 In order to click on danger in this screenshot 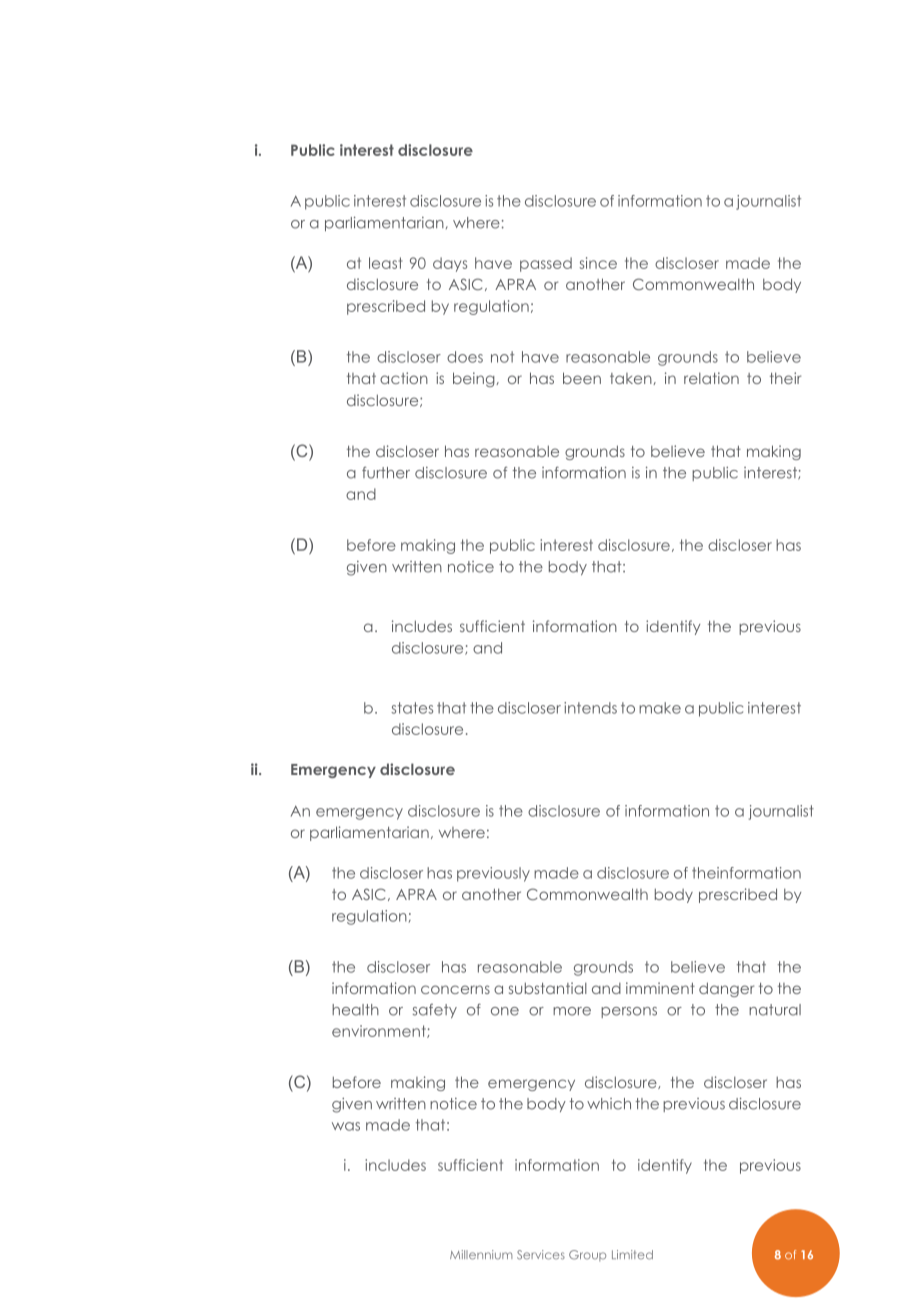, I will do `click(726, 989)`.
